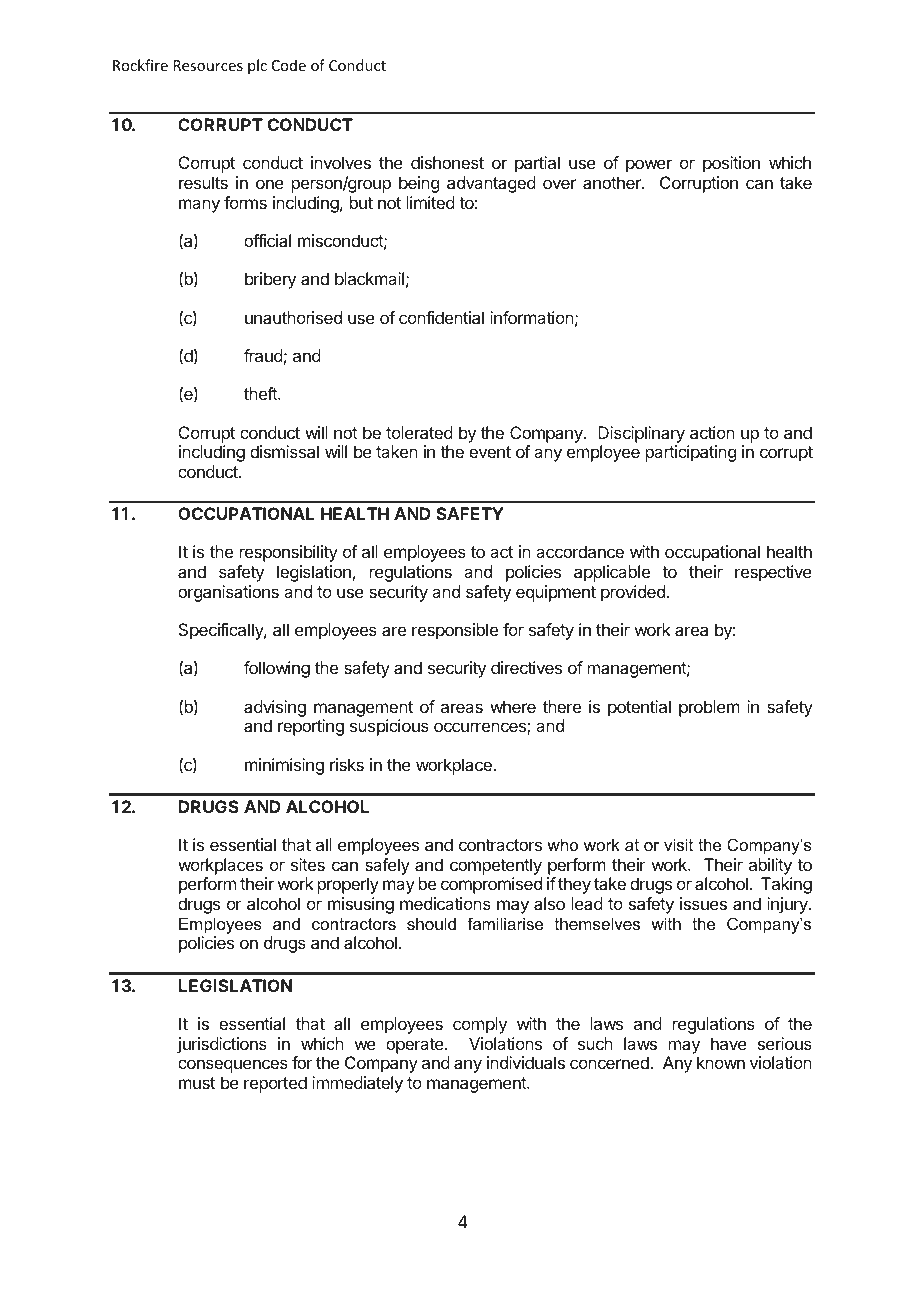 The width and height of the image is (924, 1308). Describe the element at coordinates (721, 1062) in the image. I see `known` at that location.
